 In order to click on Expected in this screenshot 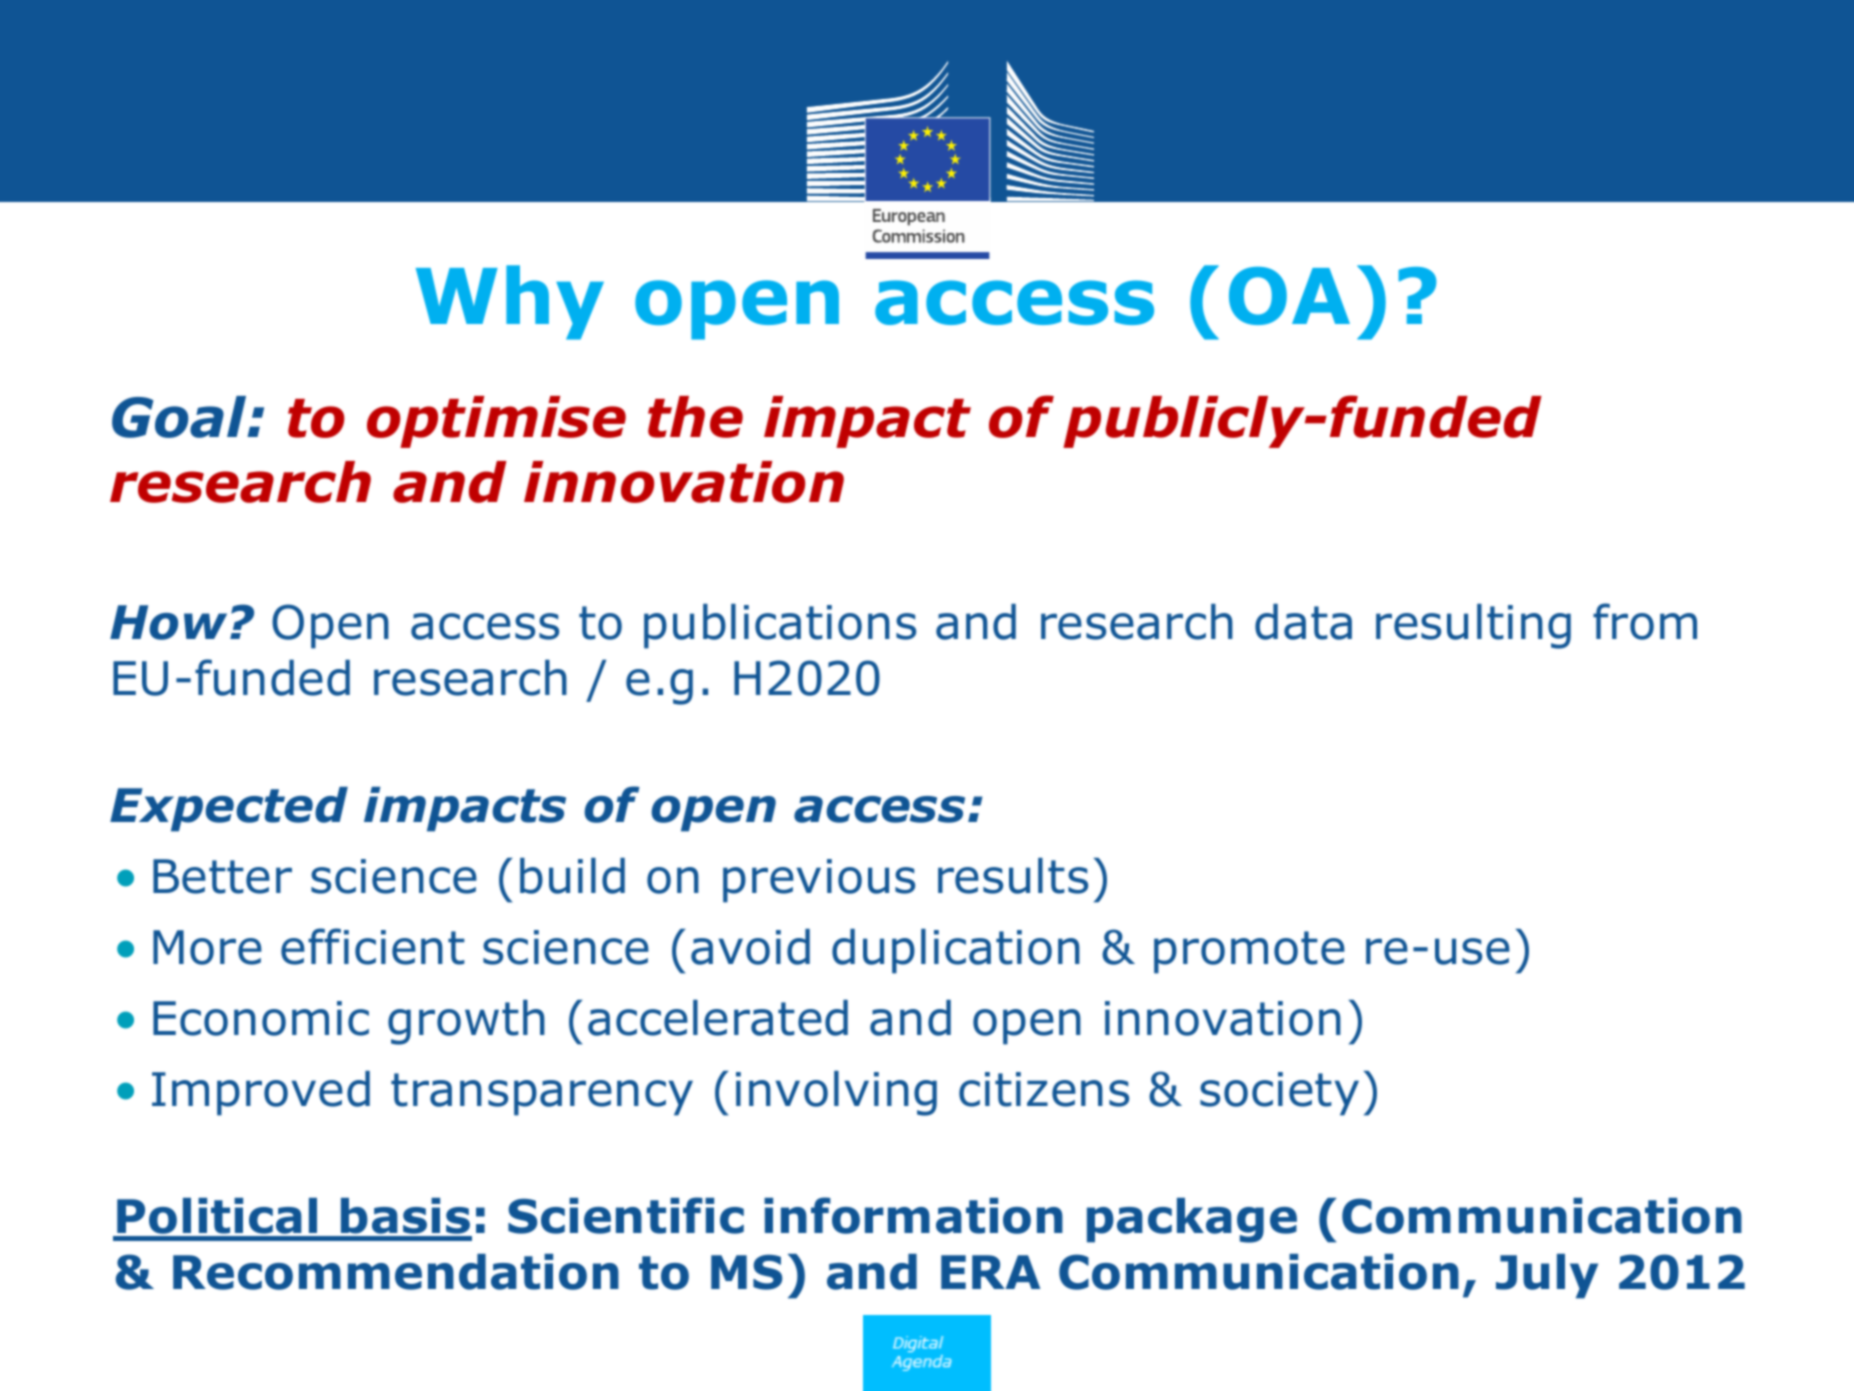, I will do `click(229, 809)`.
